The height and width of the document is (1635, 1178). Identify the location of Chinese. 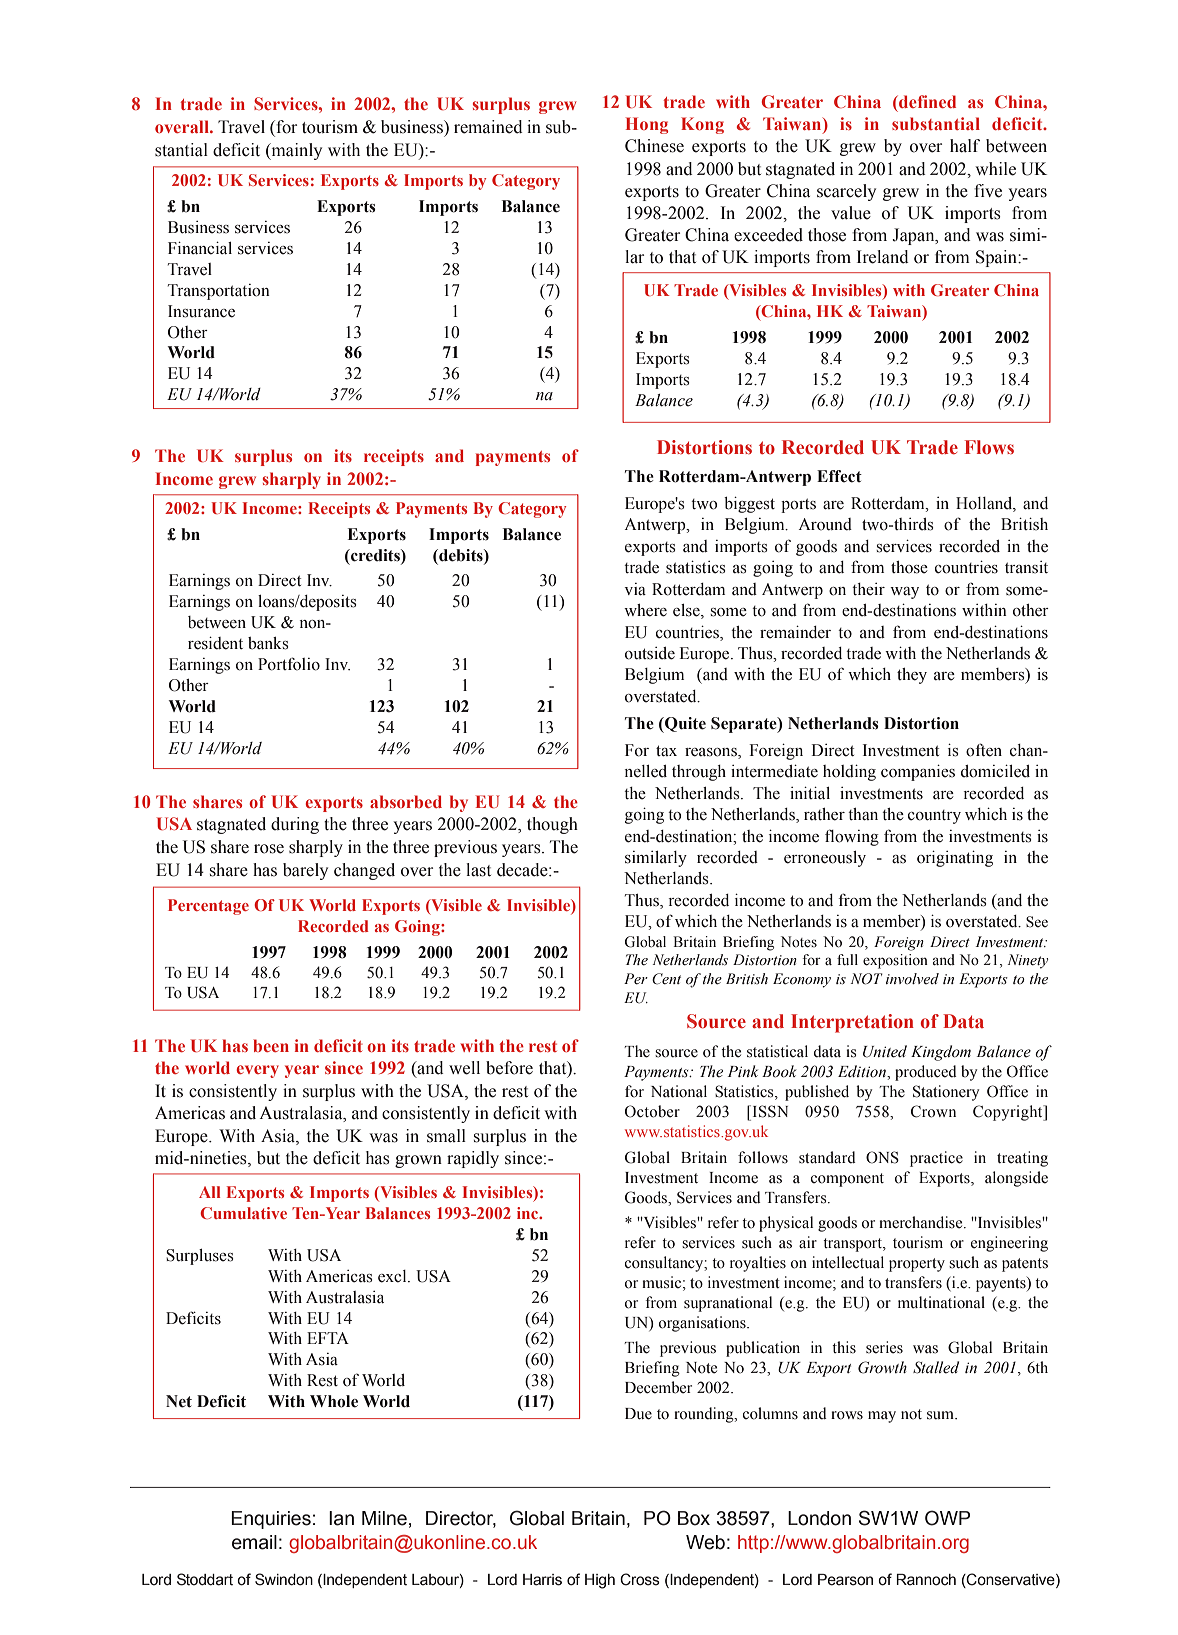
(654, 146).
